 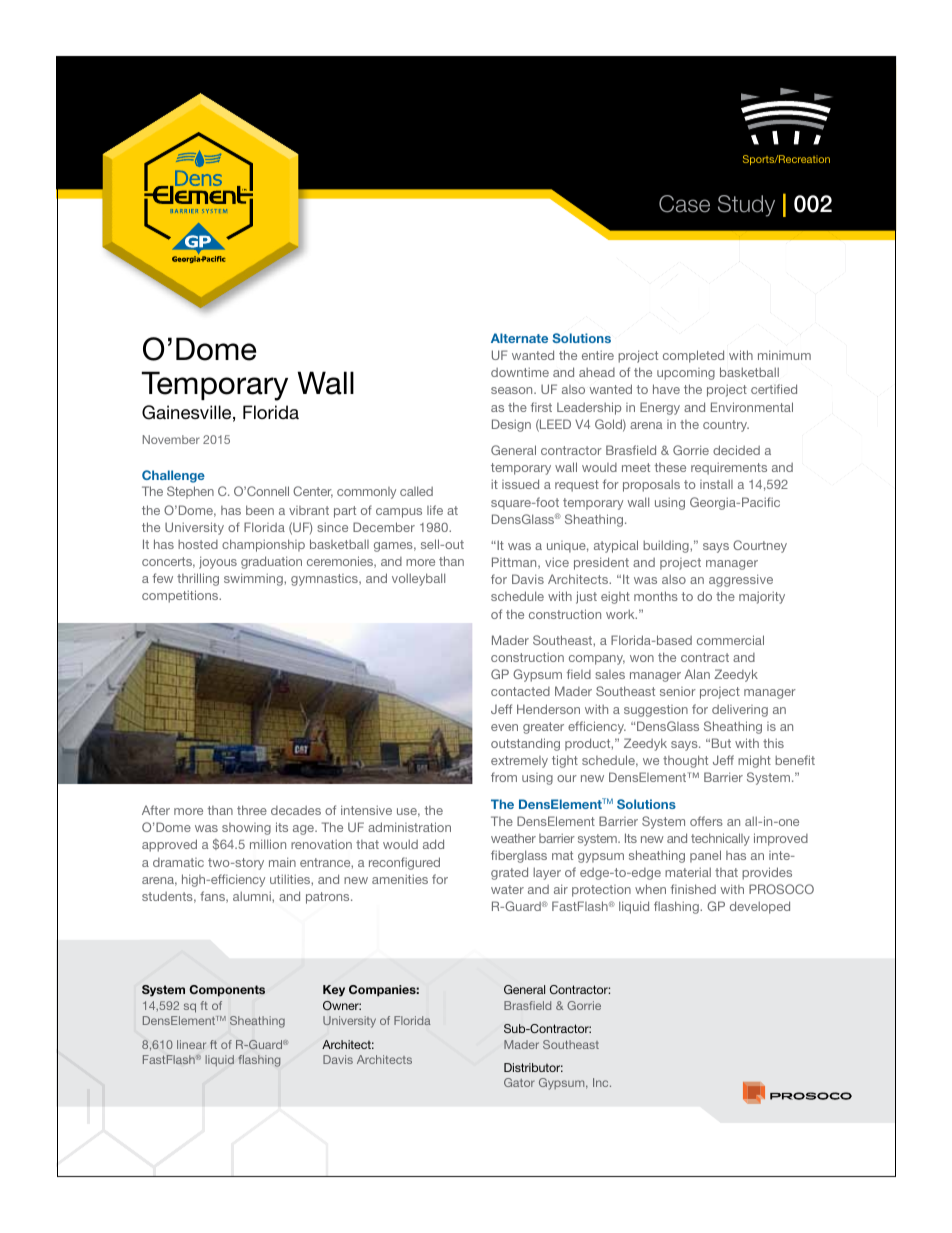 What do you see at coordinates (191, 1044) in the page?
I see `linear` at bounding box center [191, 1044].
